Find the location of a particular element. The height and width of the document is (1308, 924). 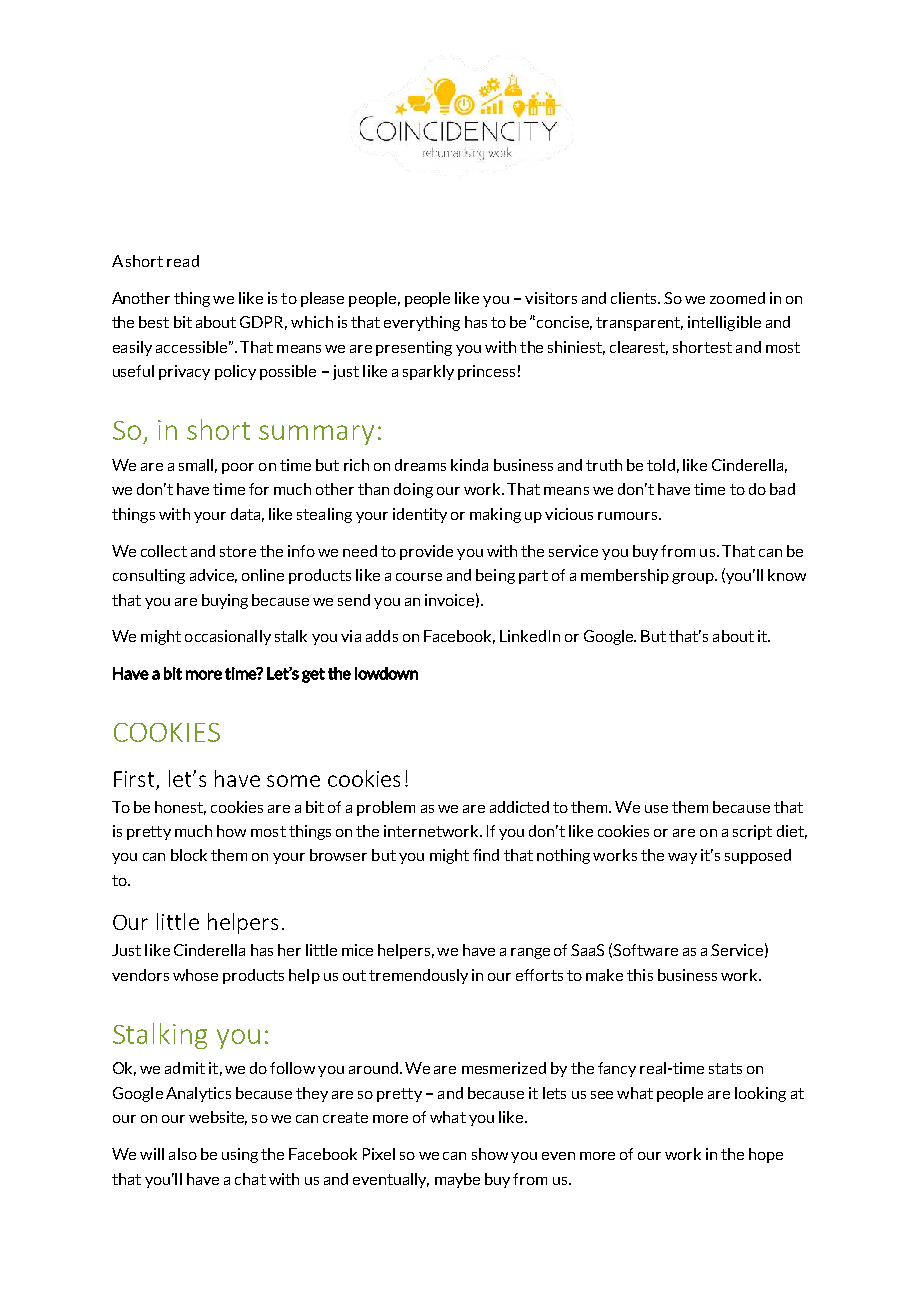

block is located at coordinates (189, 855).
